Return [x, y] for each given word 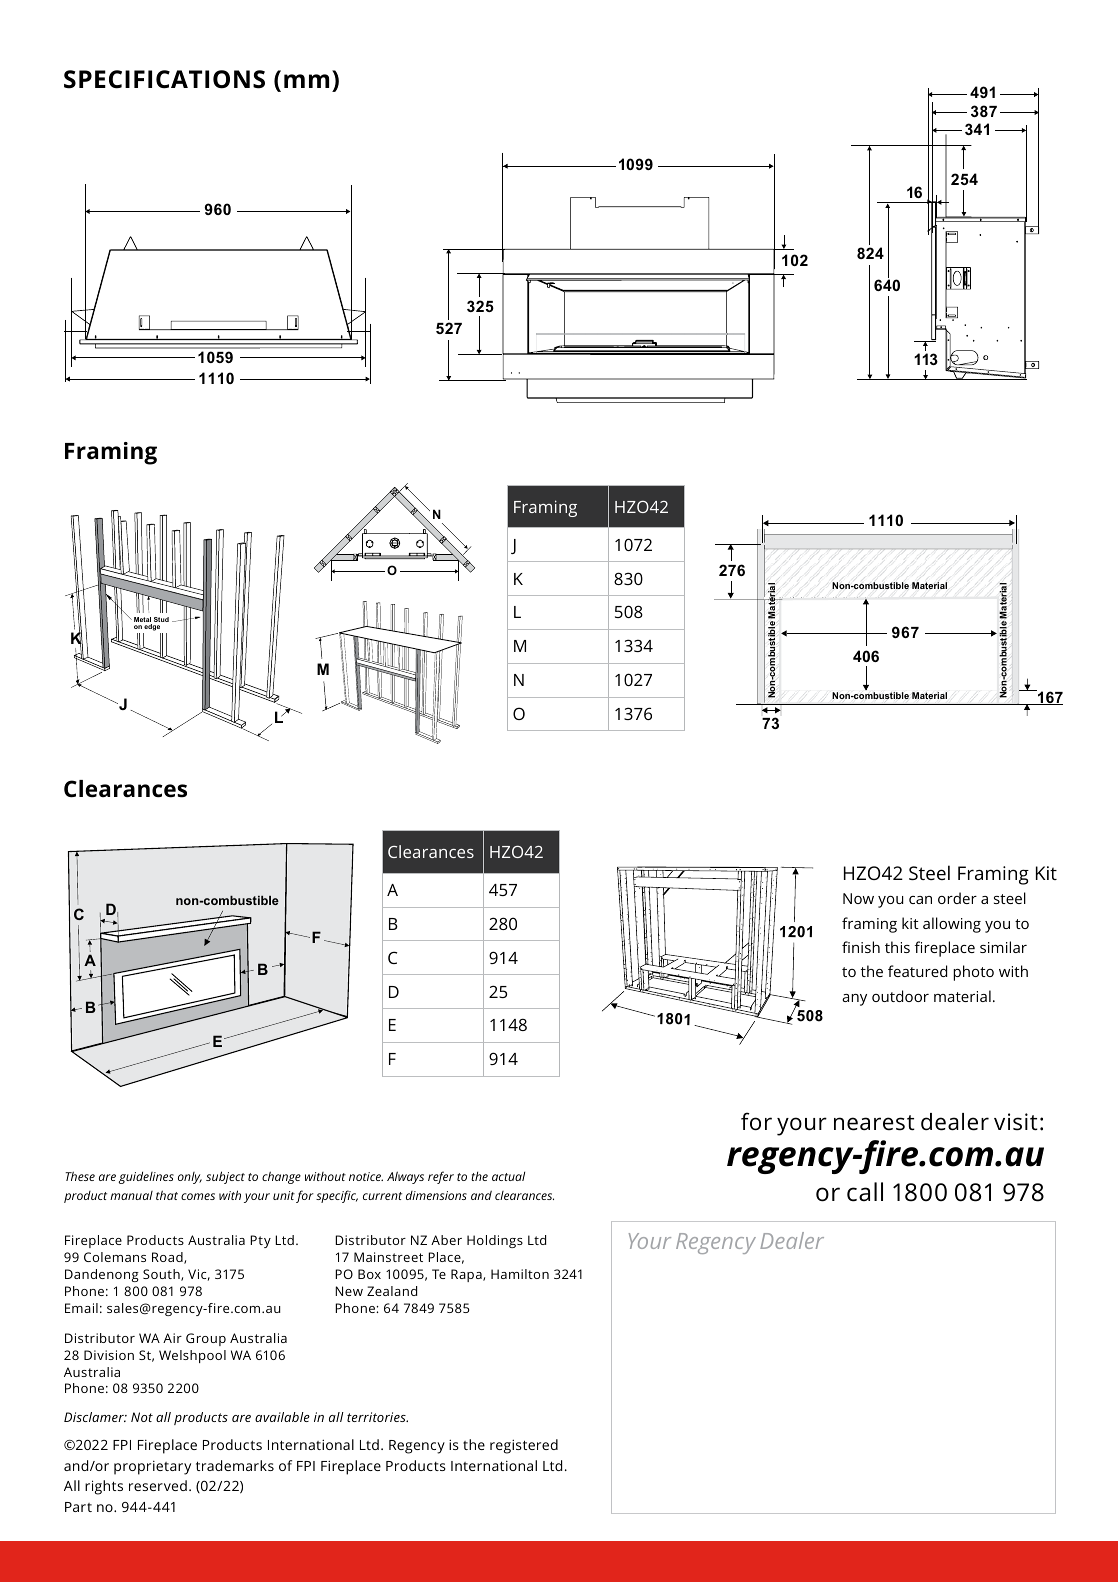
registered [524, 1446]
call [865, 1192]
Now [858, 898]
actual [508, 1176]
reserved [158, 1485]
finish [861, 947]
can [920, 900]
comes [198, 1196]
